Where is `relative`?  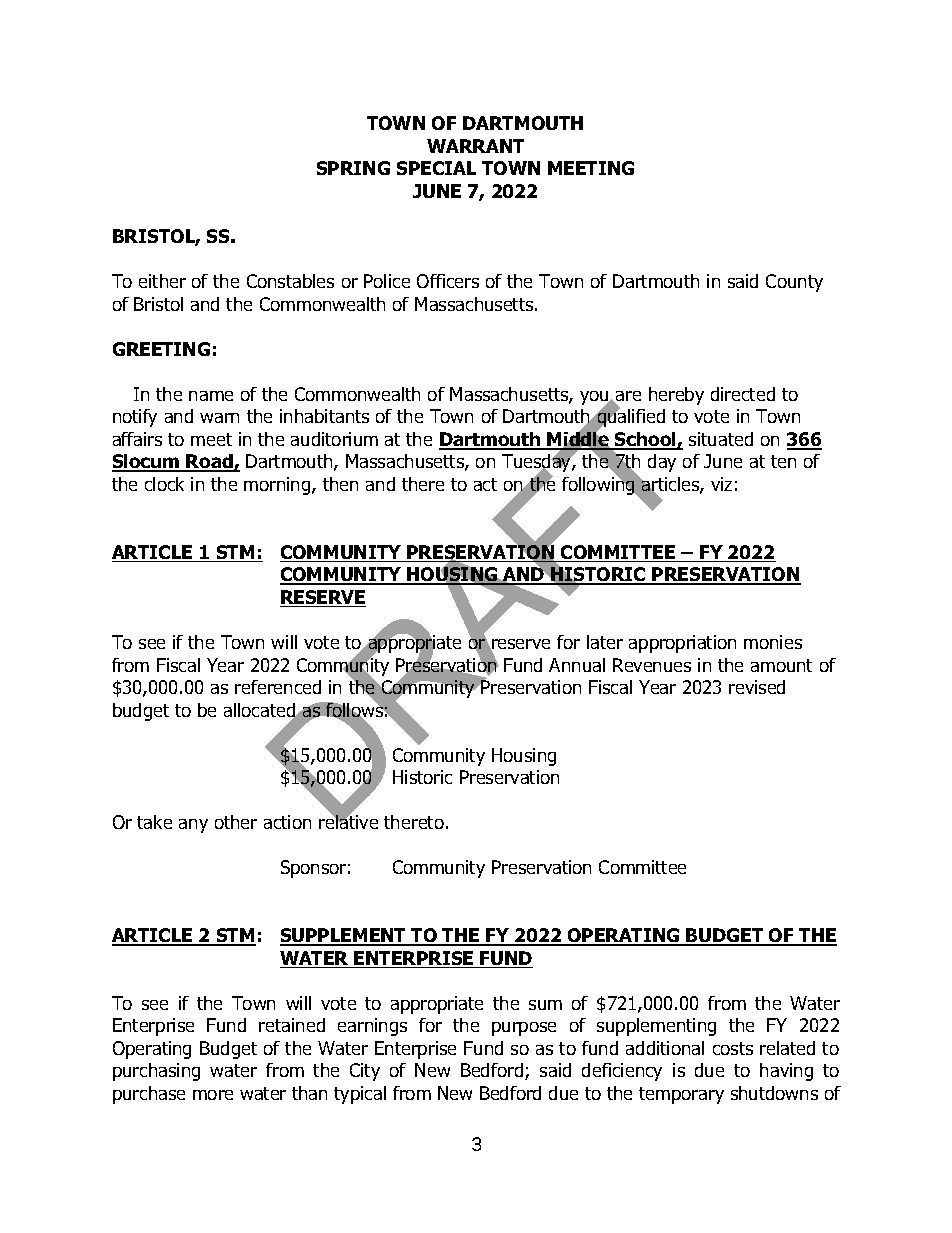 relative is located at coordinates (348, 821).
